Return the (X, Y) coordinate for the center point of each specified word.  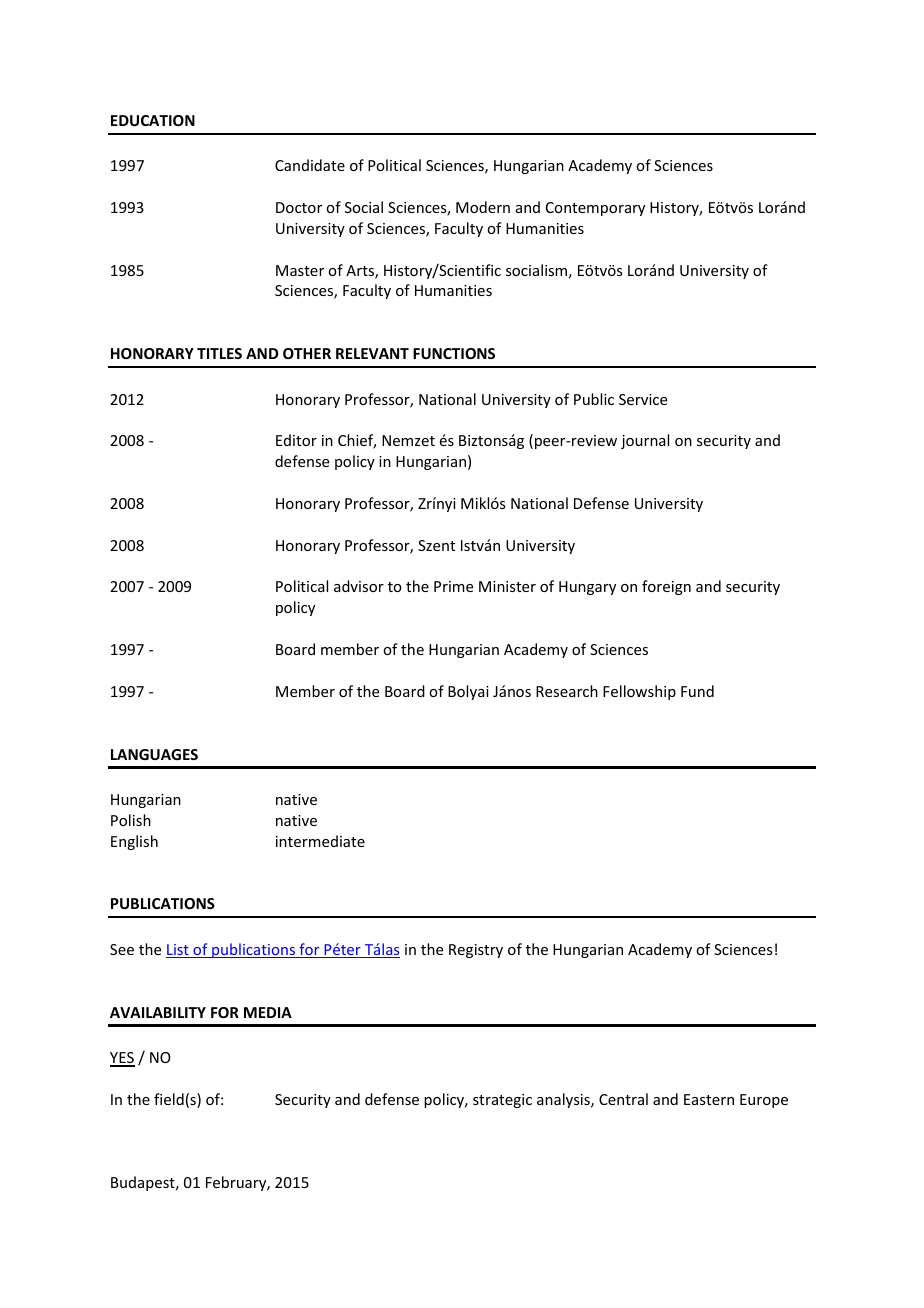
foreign (666, 587)
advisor (359, 586)
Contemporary (595, 209)
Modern (483, 207)
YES (122, 1059)
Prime (453, 586)
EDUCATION (153, 120)
